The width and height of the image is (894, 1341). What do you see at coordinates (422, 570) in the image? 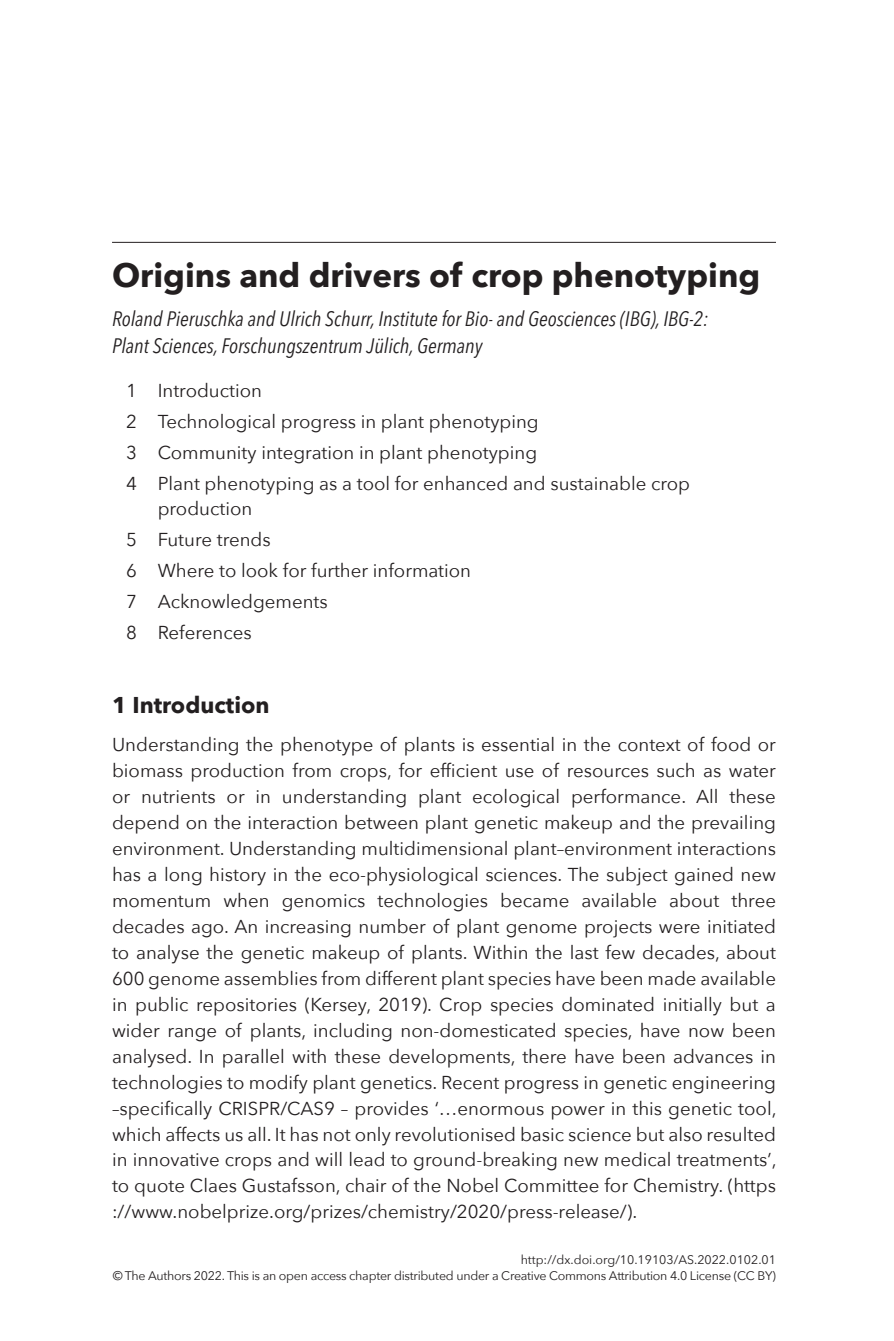
I see `information` at bounding box center [422, 570].
